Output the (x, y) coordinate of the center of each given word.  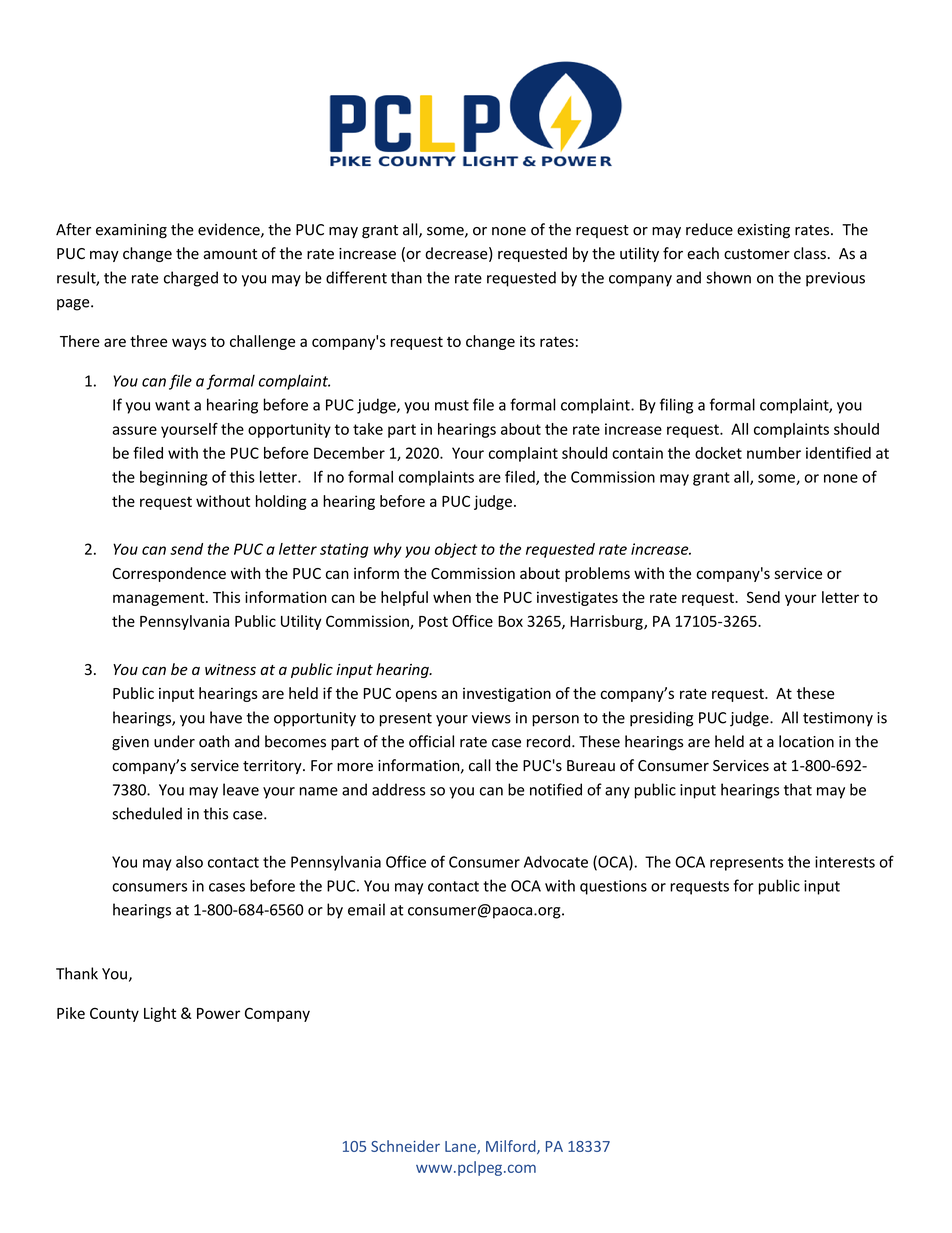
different (356, 277)
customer (757, 254)
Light (160, 1014)
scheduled (147, 813)
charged (191, 279)
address (398, 789)
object (456, 550)
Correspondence (169, 574)
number (774, 453)
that (798, 789)
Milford (512, 1147)
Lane (461, 1147)
